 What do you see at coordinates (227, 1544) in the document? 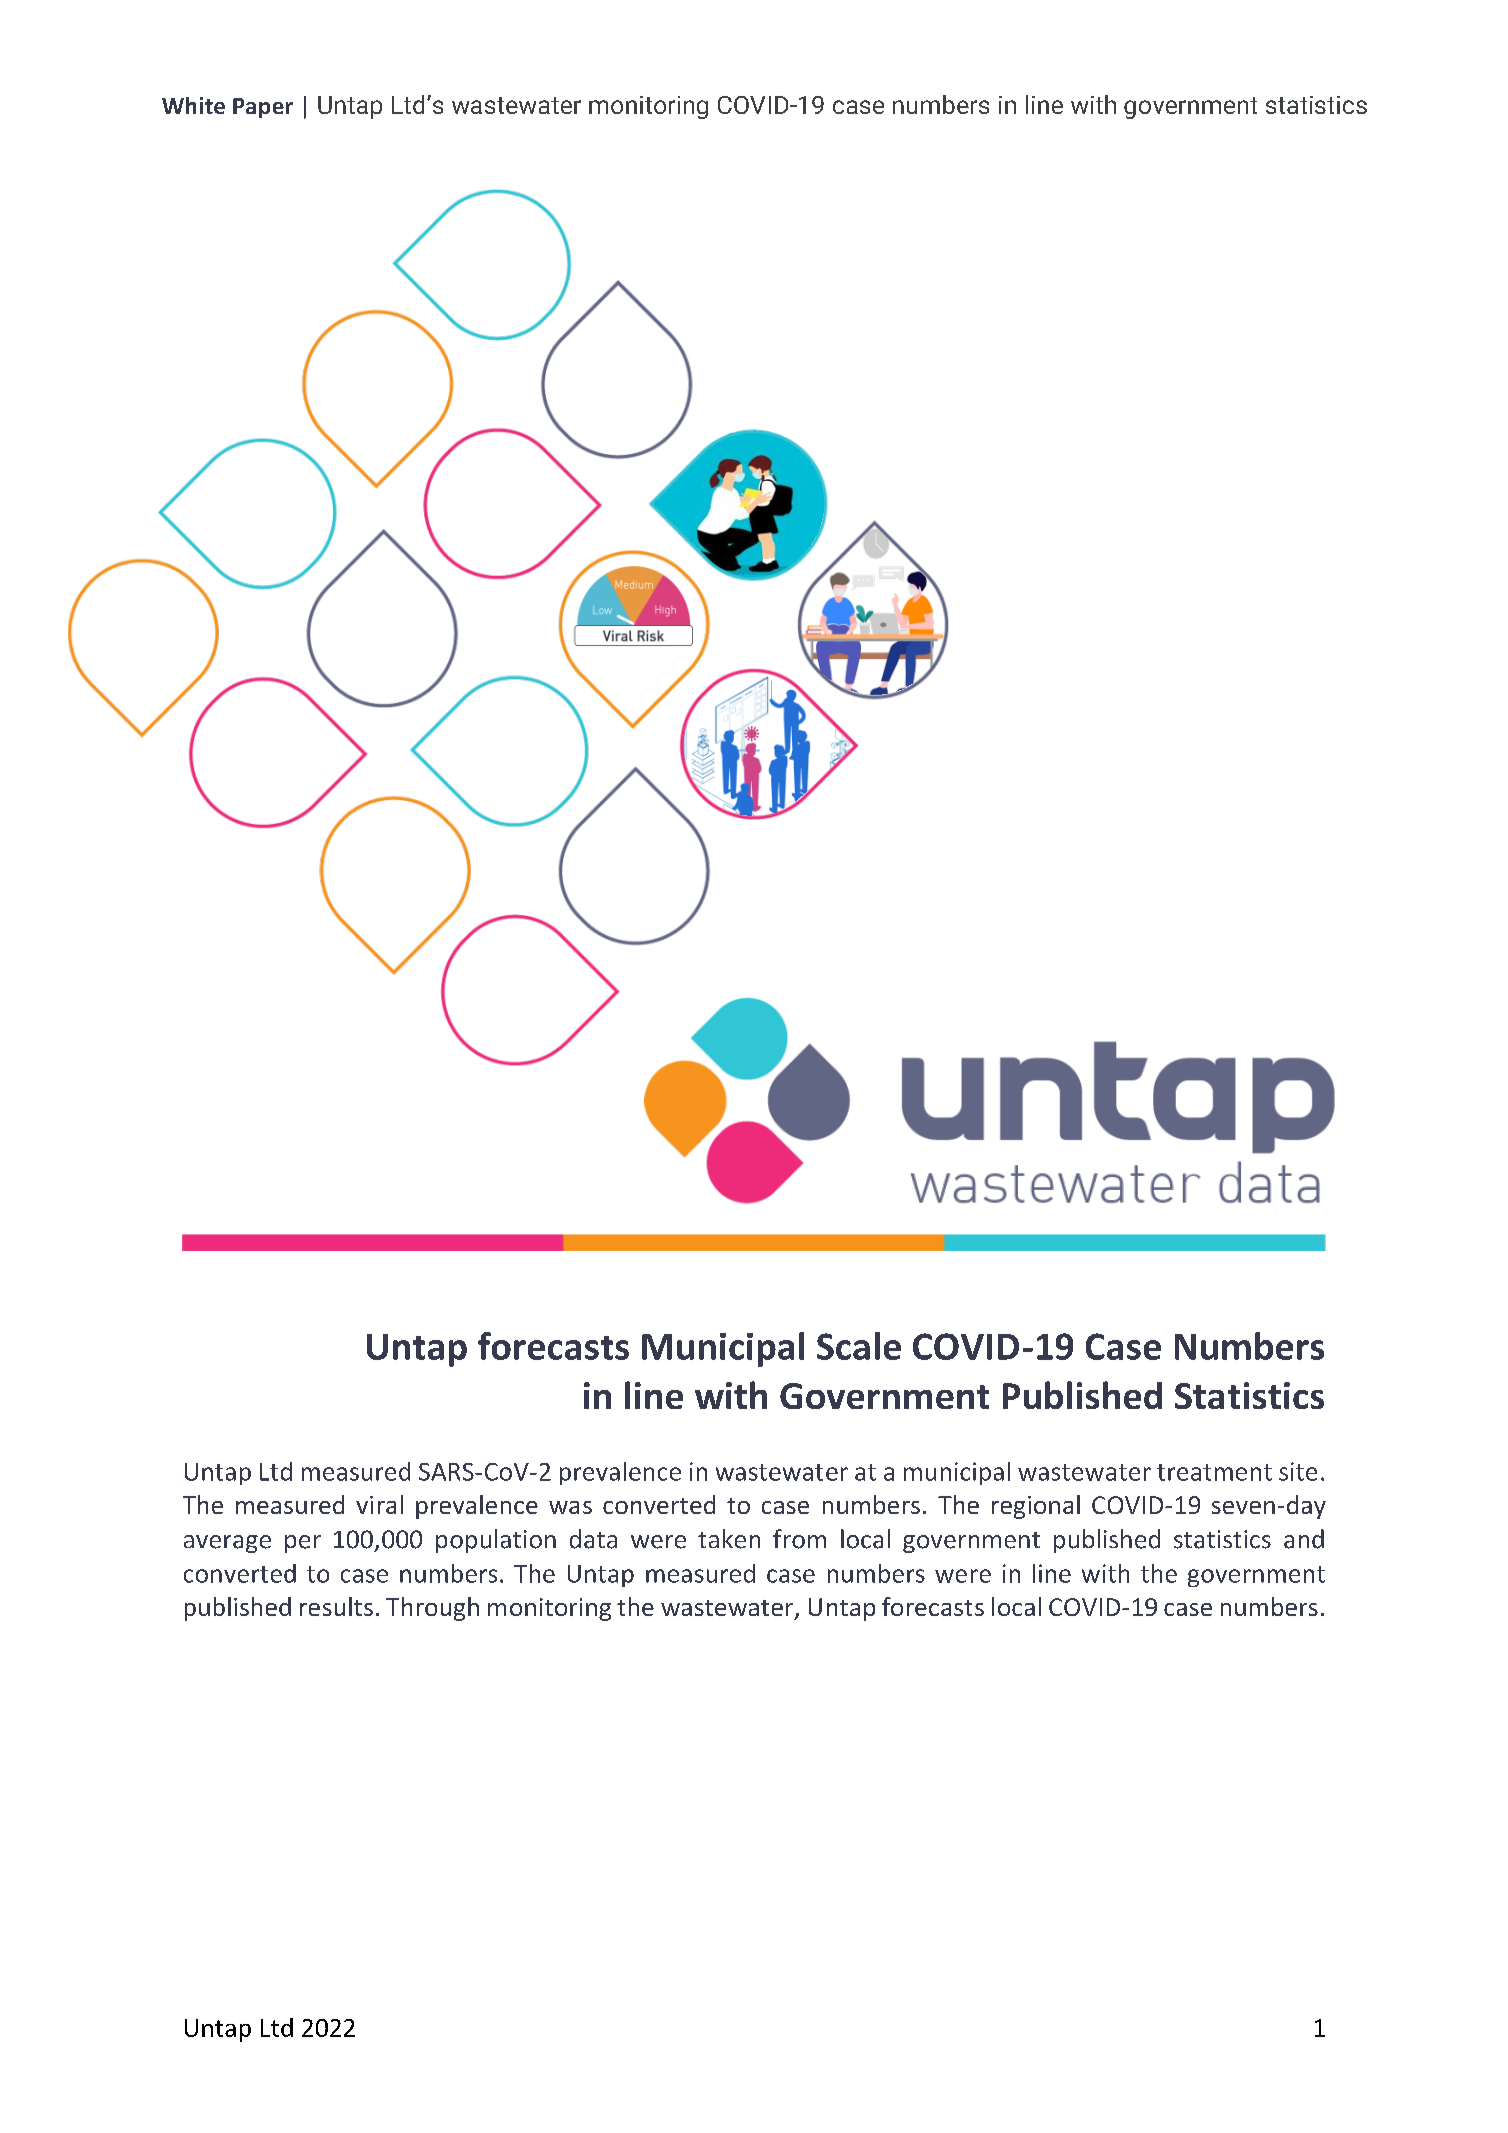
I see `average` at bounding box center [227, 1544].
